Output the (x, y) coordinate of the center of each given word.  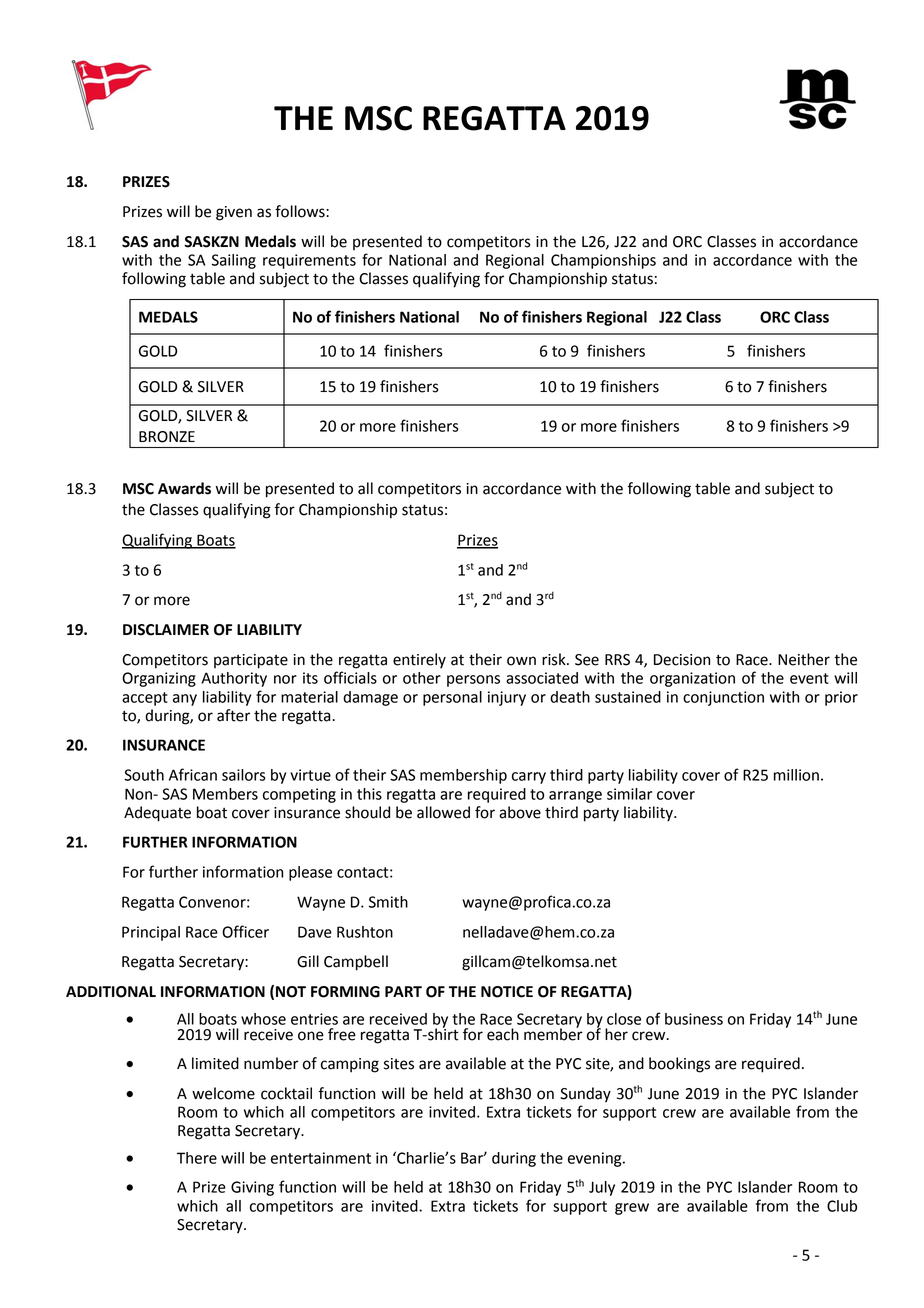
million (796, 775)
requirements (309, 261)
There (197, 1158)
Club (842, 1206)
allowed (443, 812)
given (234, 213)
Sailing (234, 261)
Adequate (157, 814)
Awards (184, 488)
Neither (804, 659)
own (521, 661)
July (602, 1188)
